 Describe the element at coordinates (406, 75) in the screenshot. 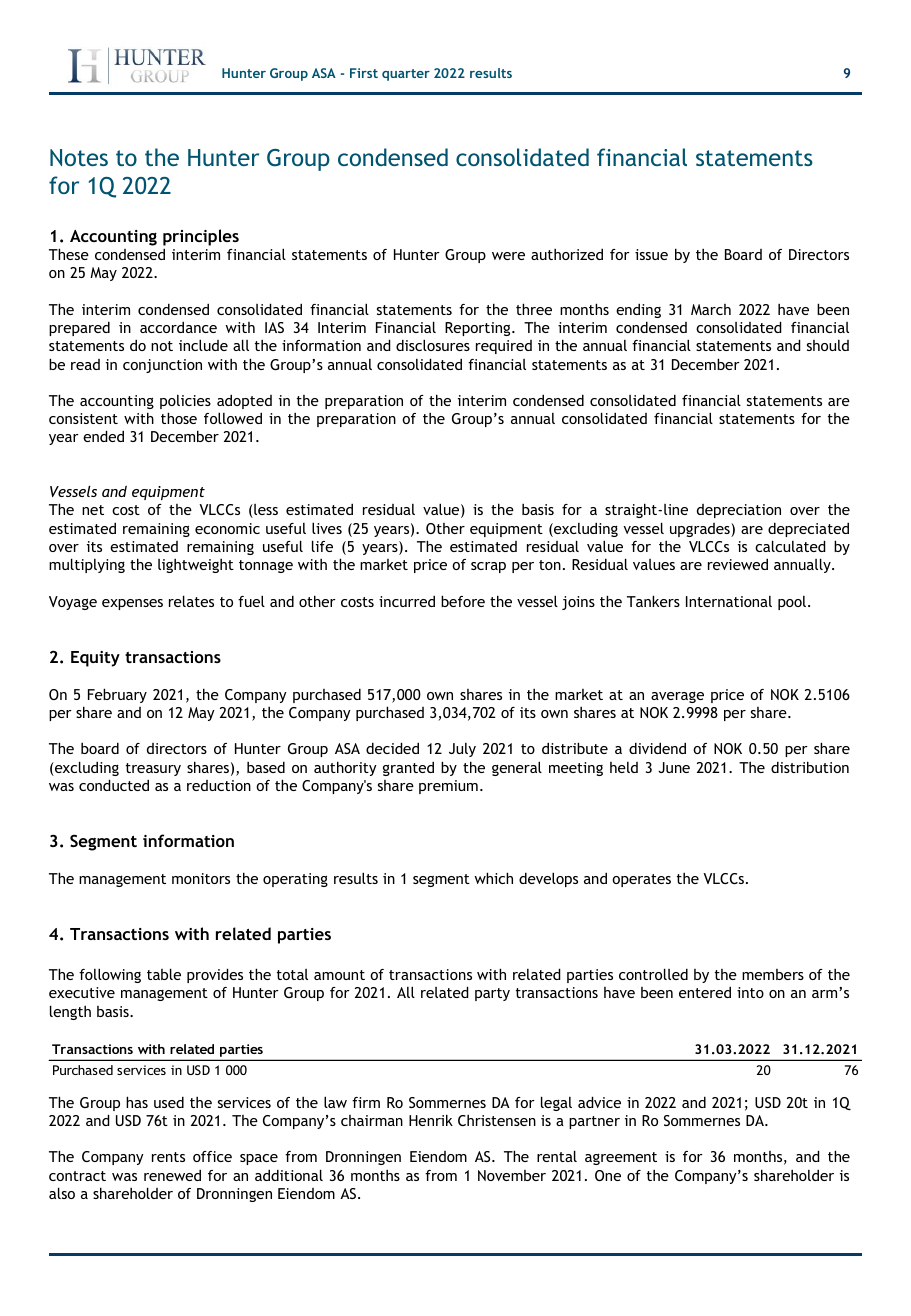

I see `quarter` at that location.
